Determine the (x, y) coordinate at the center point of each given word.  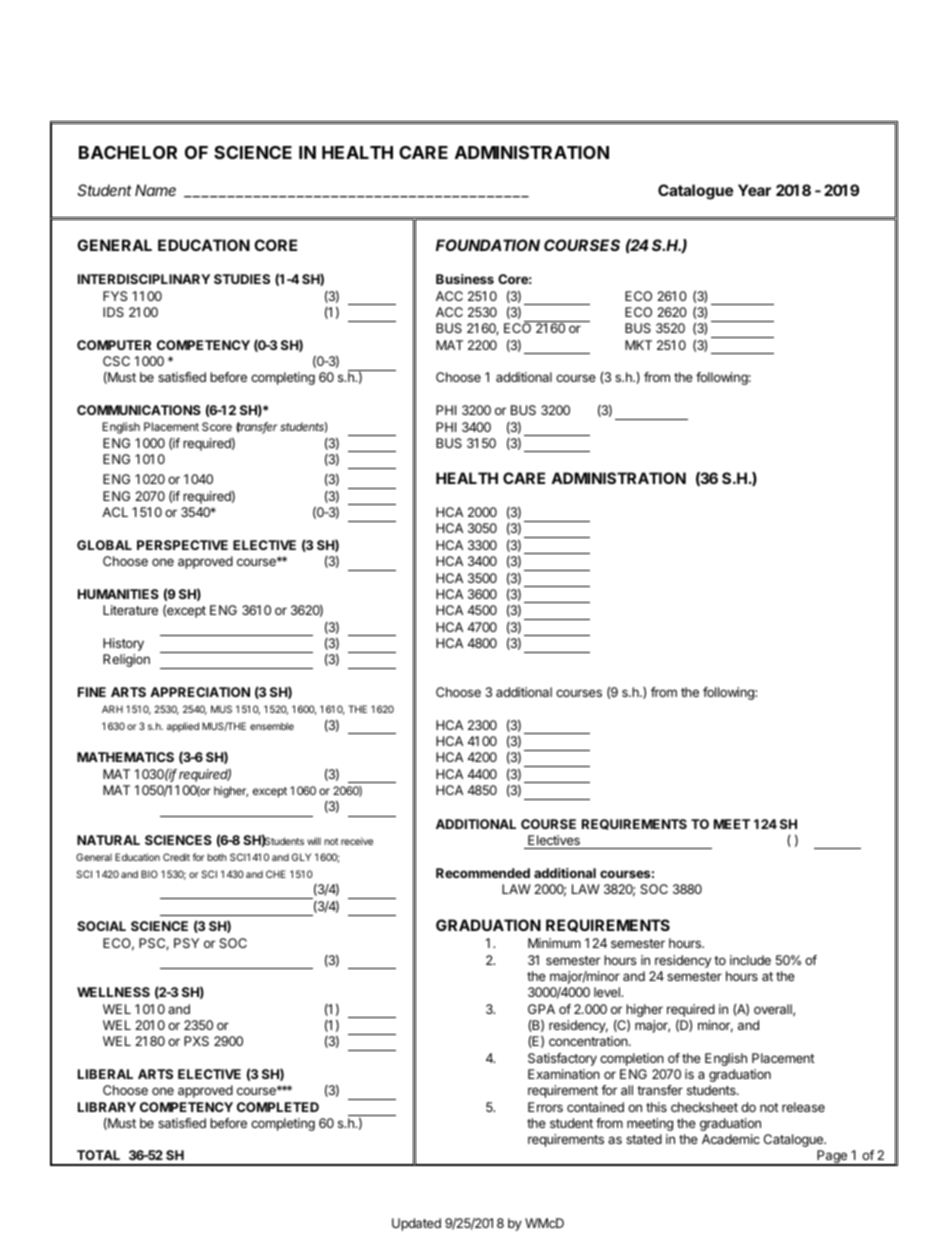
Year (754, 190)
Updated (416, 1224)
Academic (731, 1139)
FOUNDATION (488, 245)
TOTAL (98, 1155)
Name (155, 190)
